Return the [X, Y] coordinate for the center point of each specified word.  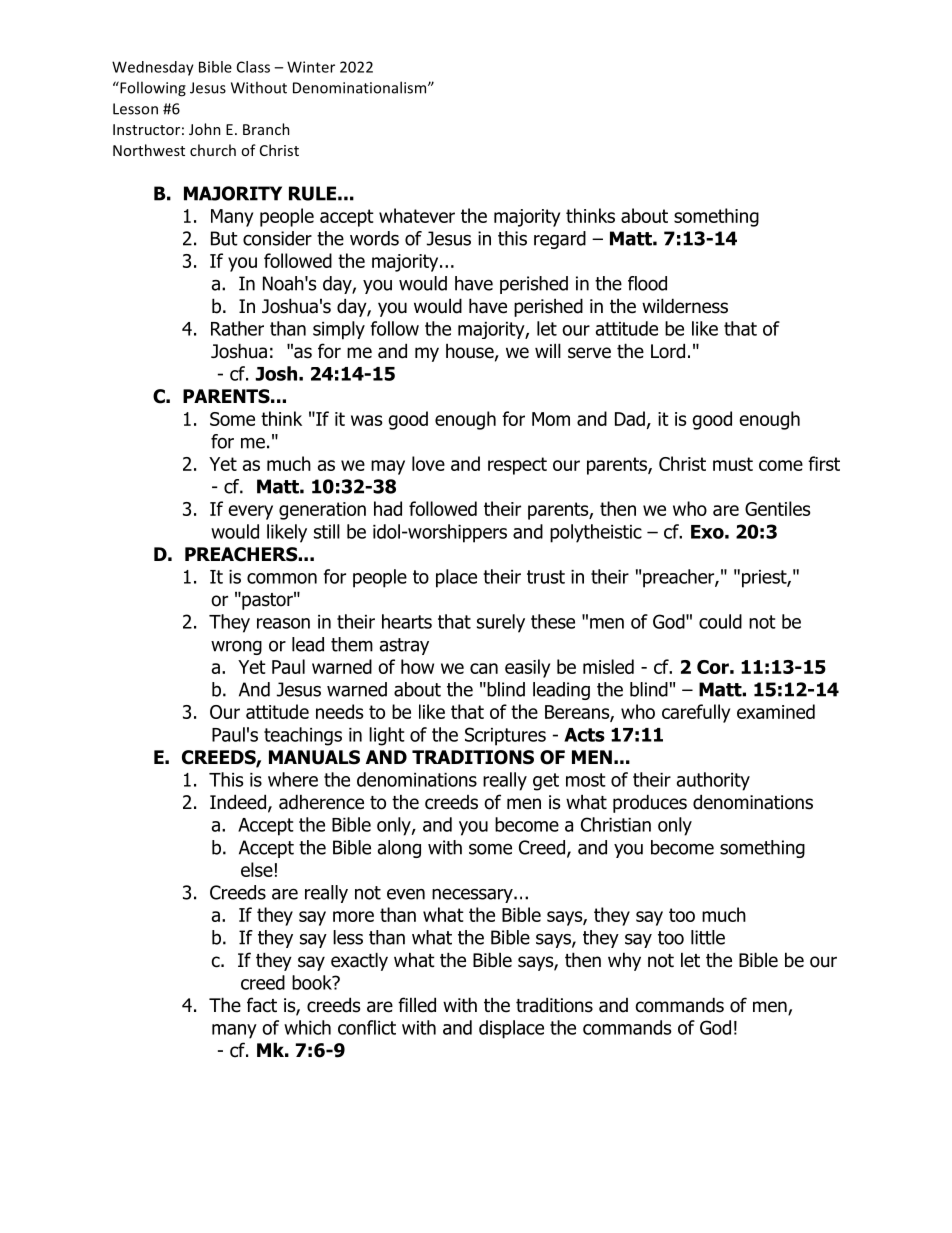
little [708, 937]
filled [417, 1005]
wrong [236, 648]
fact [262, 1005]
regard [560, 240]
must [733, 464]
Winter [311, 67]
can [484, 668]
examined [776, 711]
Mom [551, 419]
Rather [237, 328]
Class [253, 67]
